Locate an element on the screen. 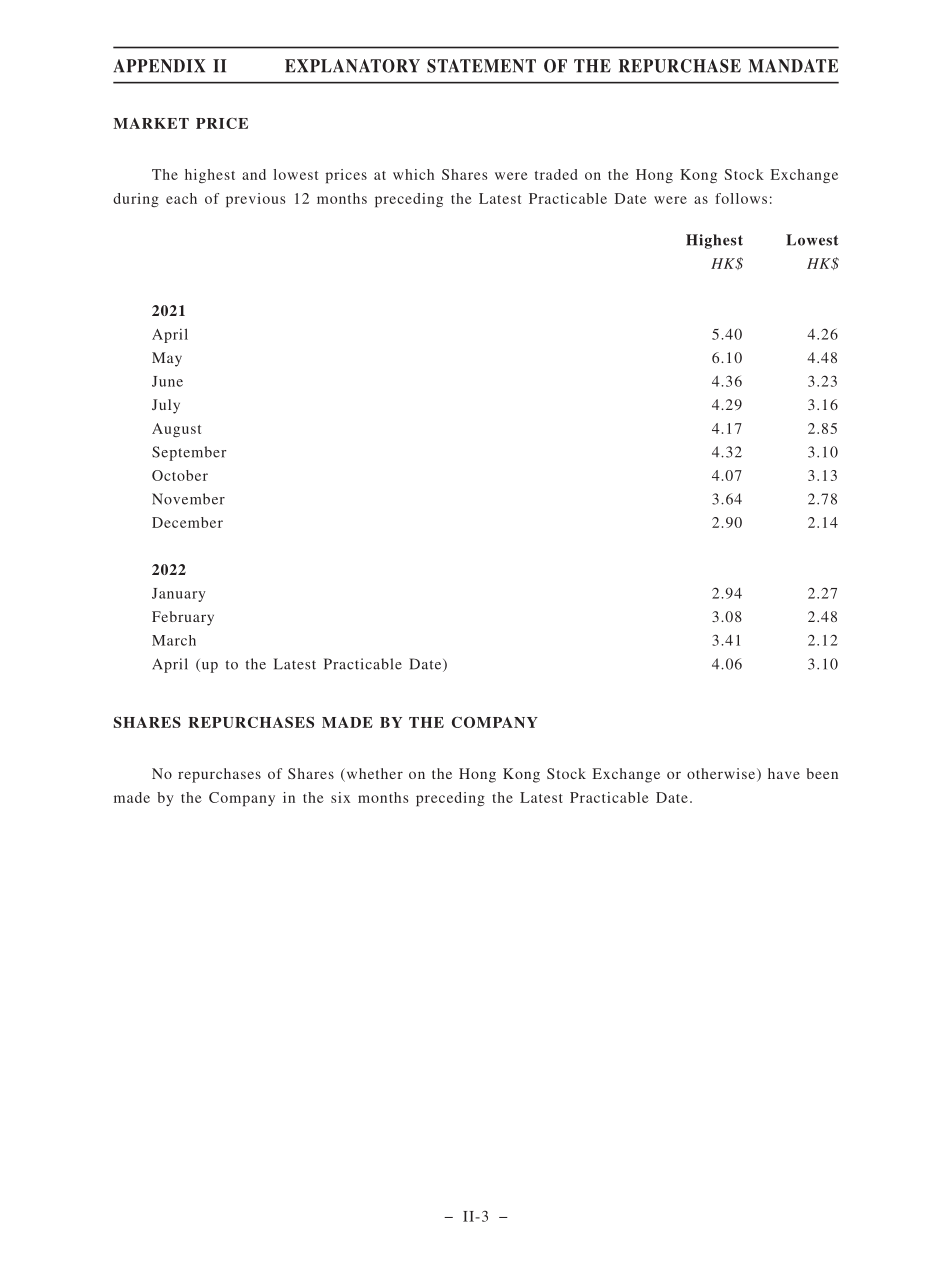 The image size is (952, 1270). previous is located at coordinates (255, 200).
